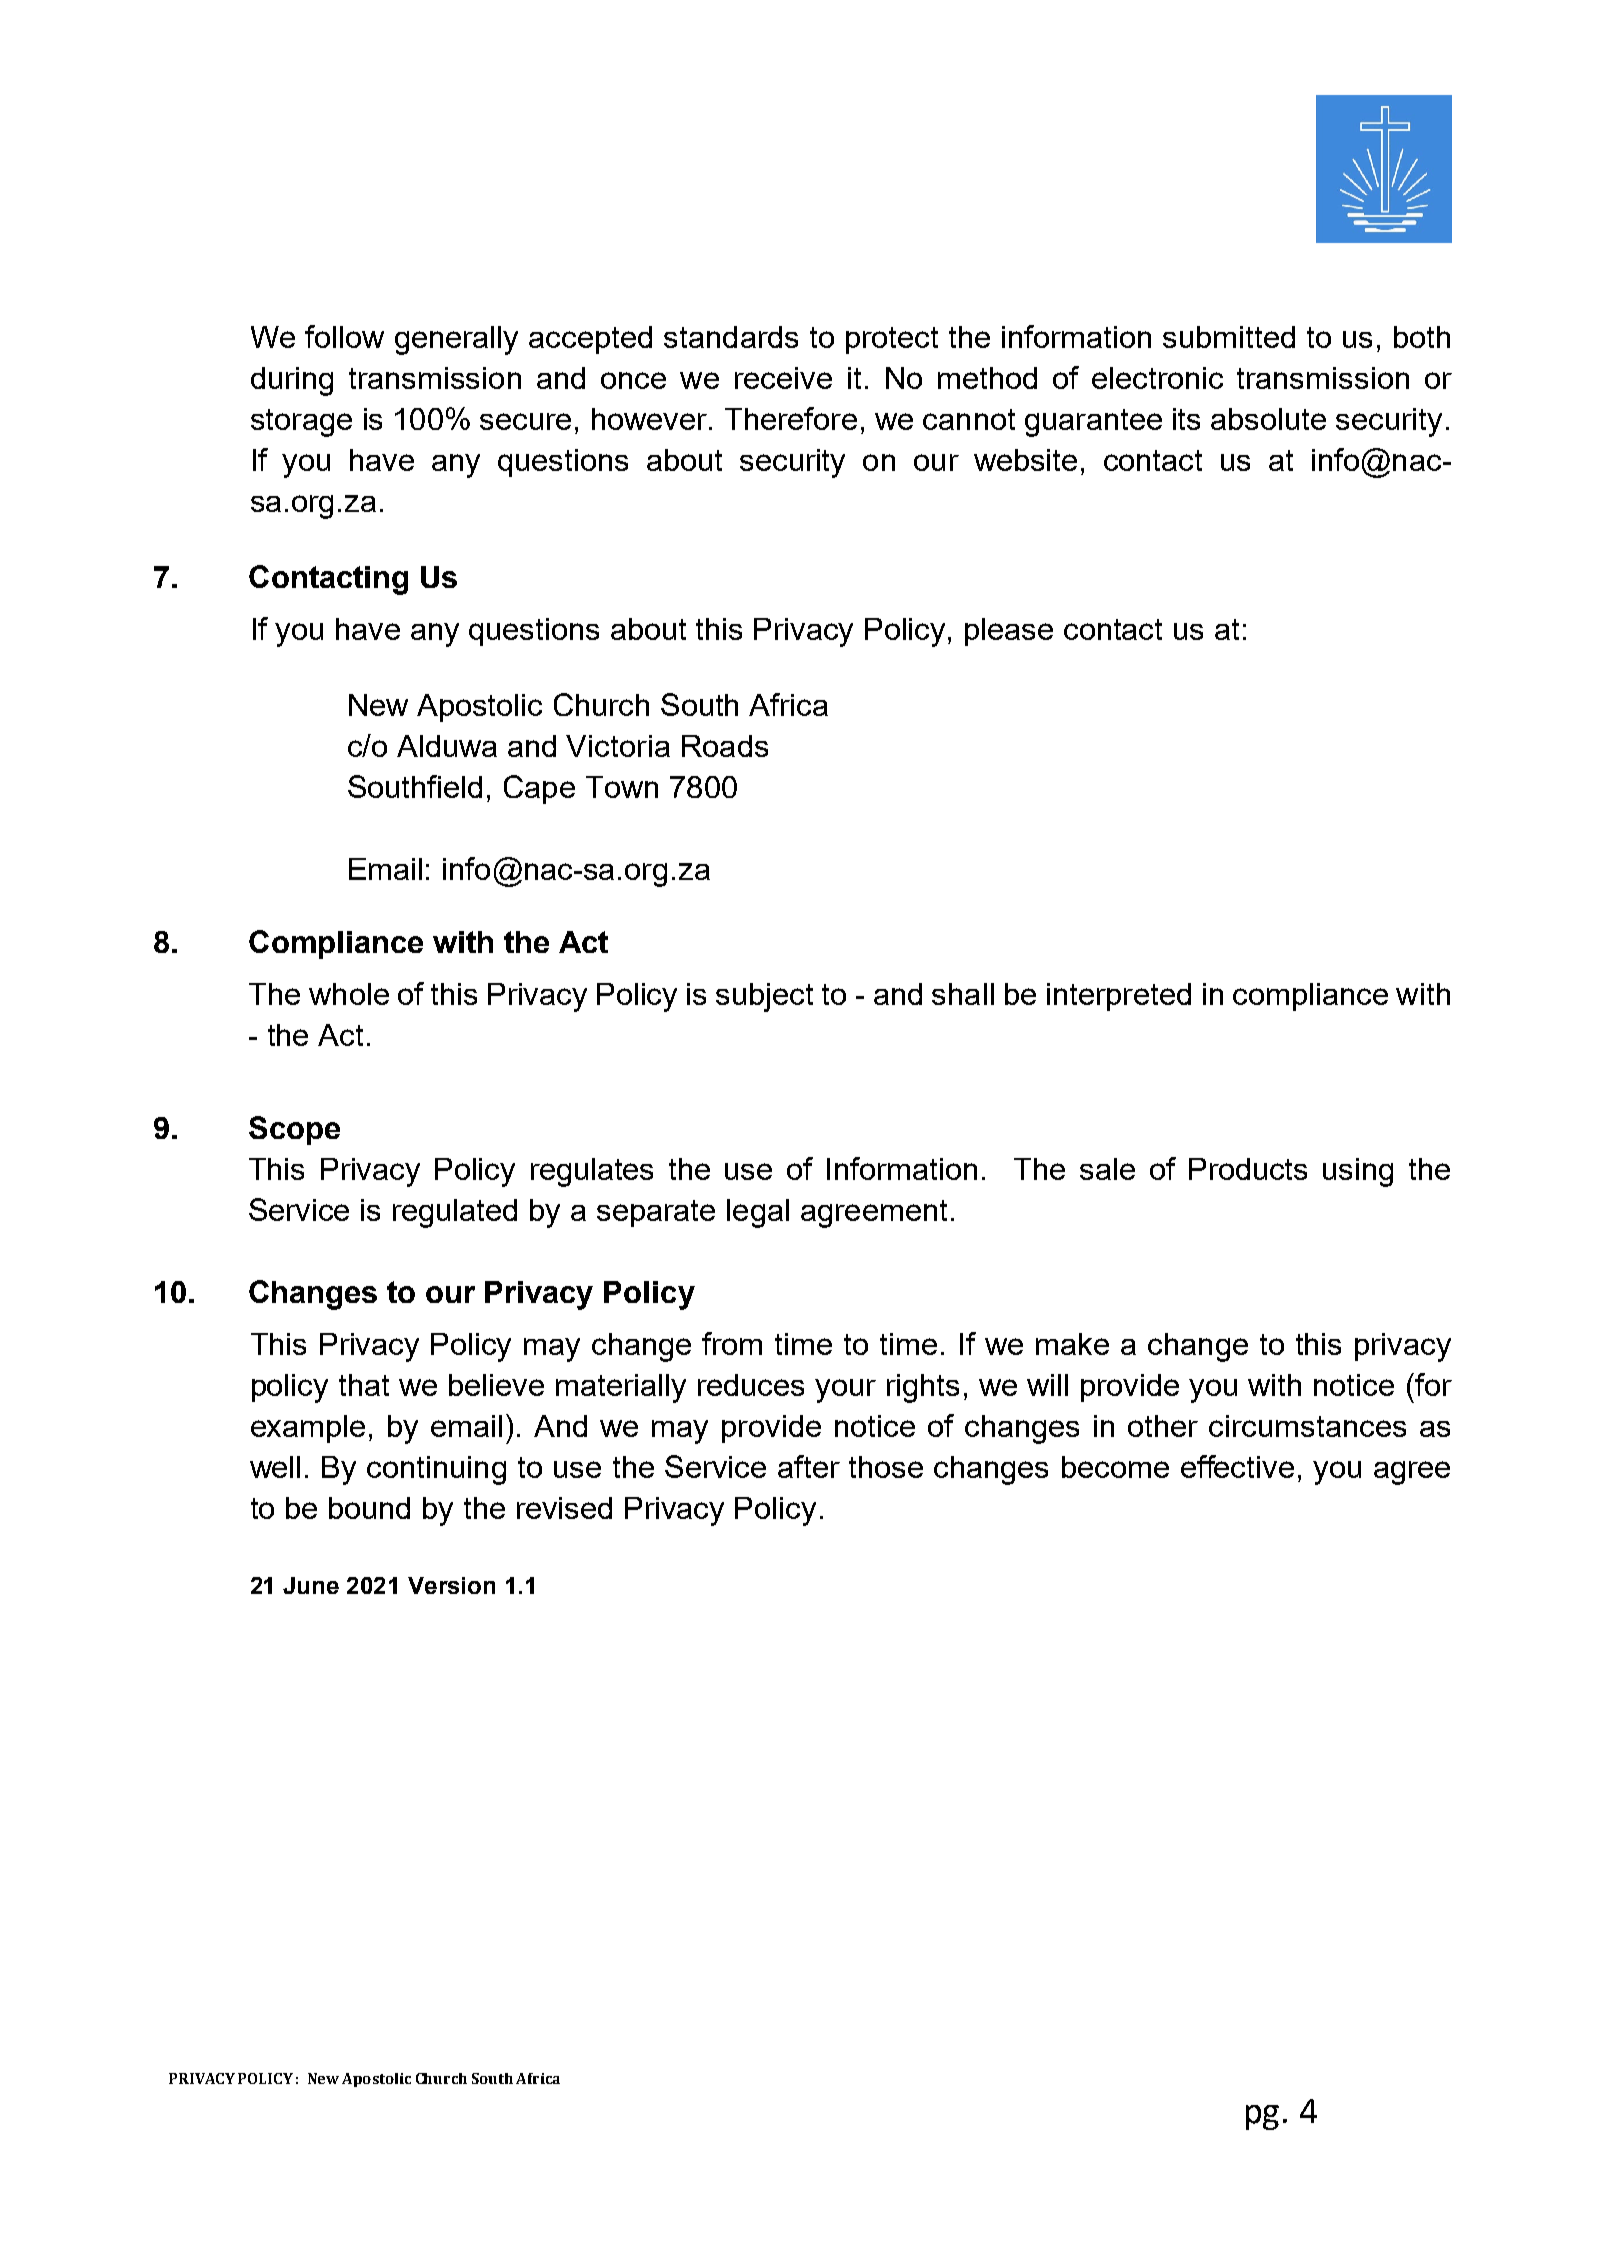 This page has width=1605, height=2267. I want to click on Products, so click(1248, 1169).
